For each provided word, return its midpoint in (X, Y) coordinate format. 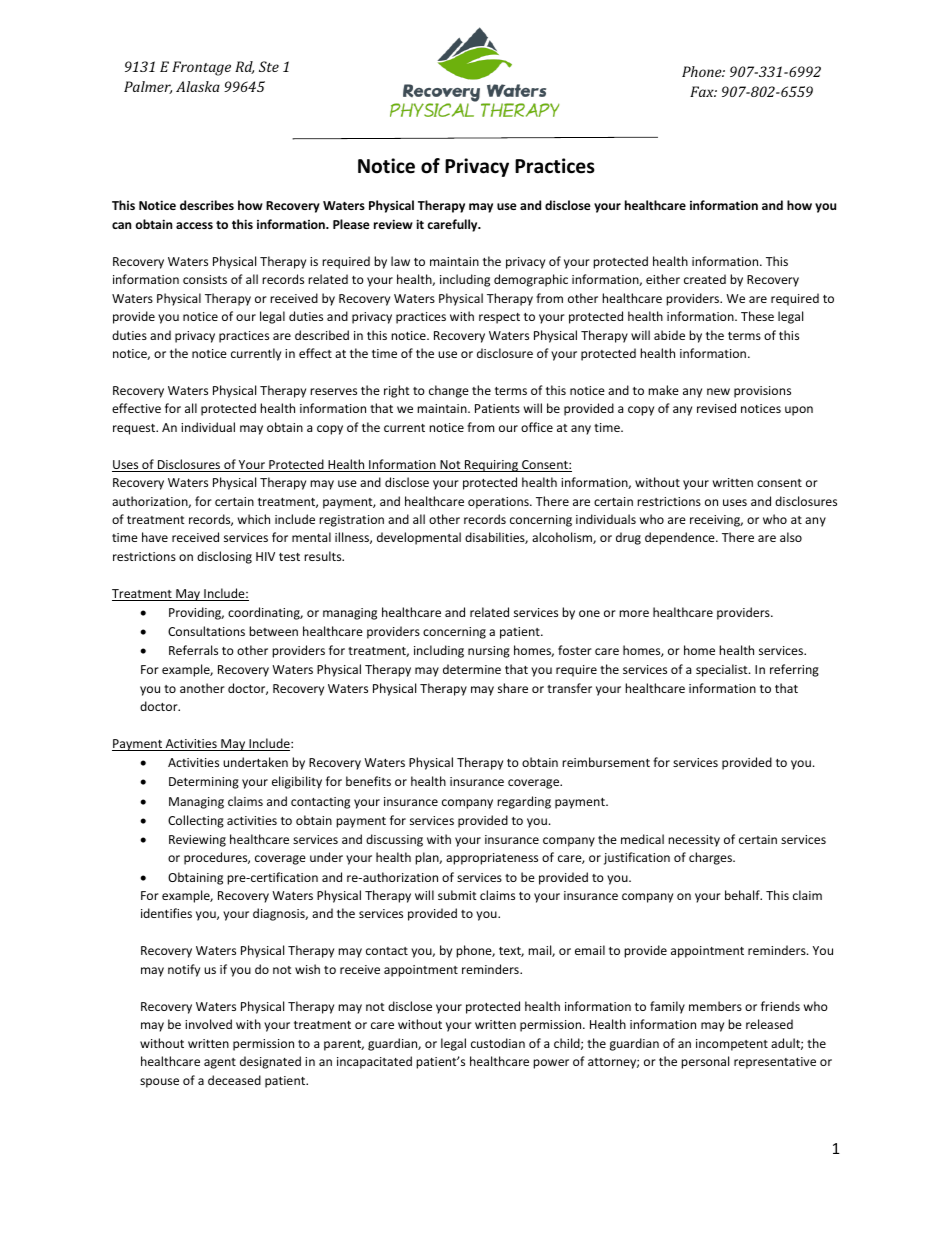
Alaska (198, 86)
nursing (489, 652)
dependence (681, 538)
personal (705, 1062)
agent (220, 1063)
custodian (498, 1043)
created (705, 279)
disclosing (224, 557)
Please (351, 224)
